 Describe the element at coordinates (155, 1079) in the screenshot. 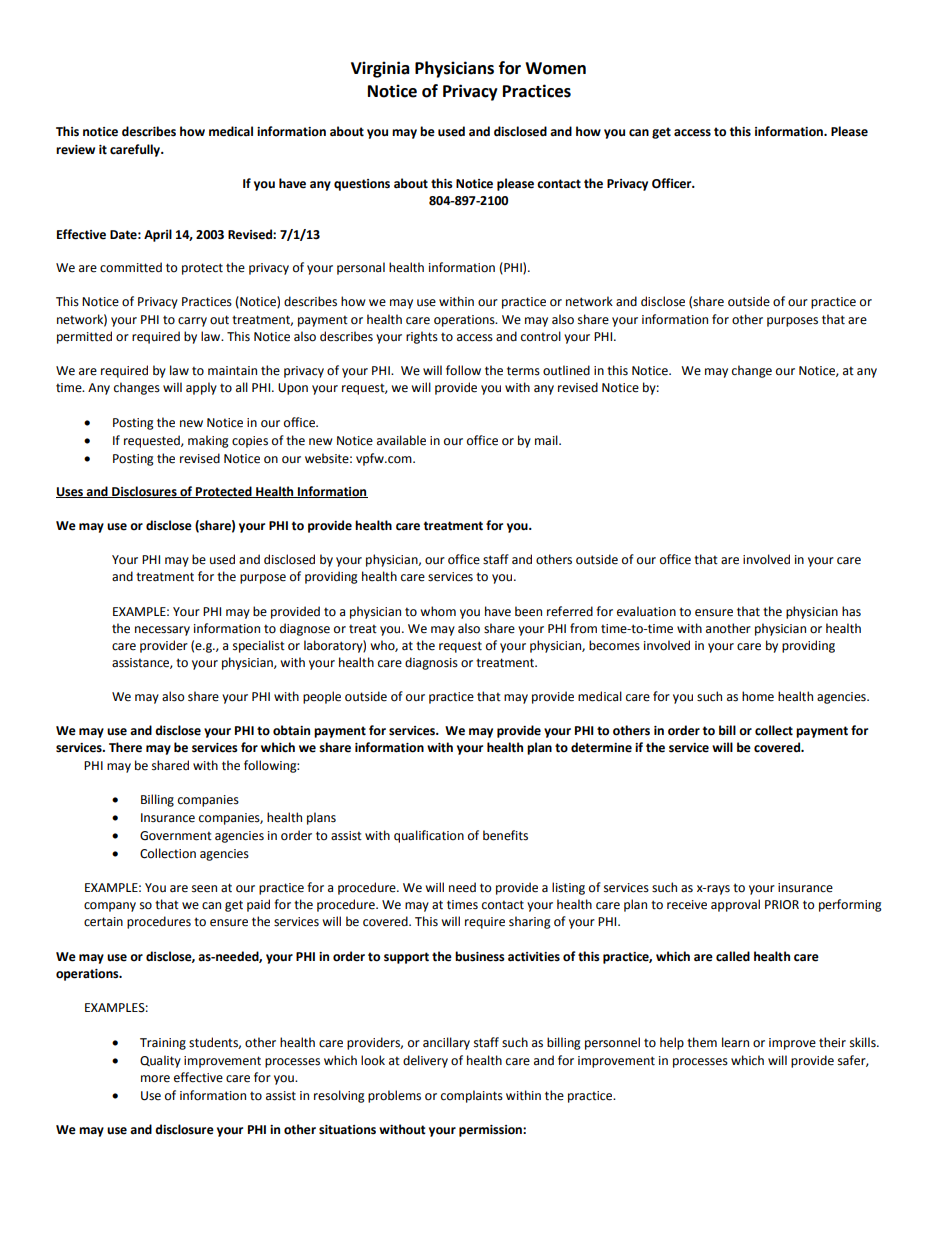

I see `more` at that location.
